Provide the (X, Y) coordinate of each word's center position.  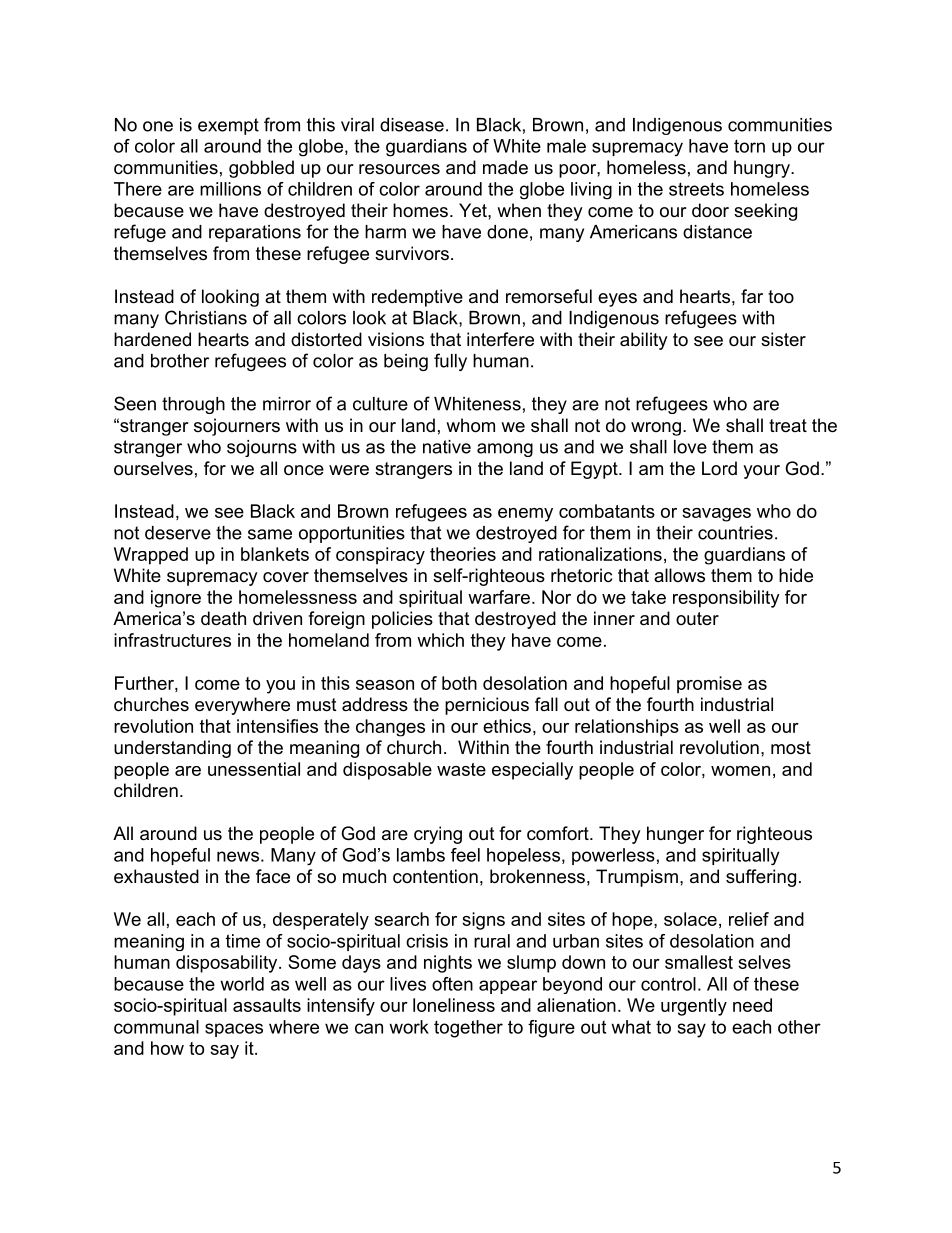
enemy (525, 515)
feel (465, 855)
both (459, 683)
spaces (234, 1030)
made (505, 167)
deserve (178, 533)
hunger (675, 835)
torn (749, 146)
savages (716, 515)
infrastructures (172, 640)
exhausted (156, 876)
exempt (228, 126)
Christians (206, 317)
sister (783, 339)
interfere (500, 339)
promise (709, 684)
